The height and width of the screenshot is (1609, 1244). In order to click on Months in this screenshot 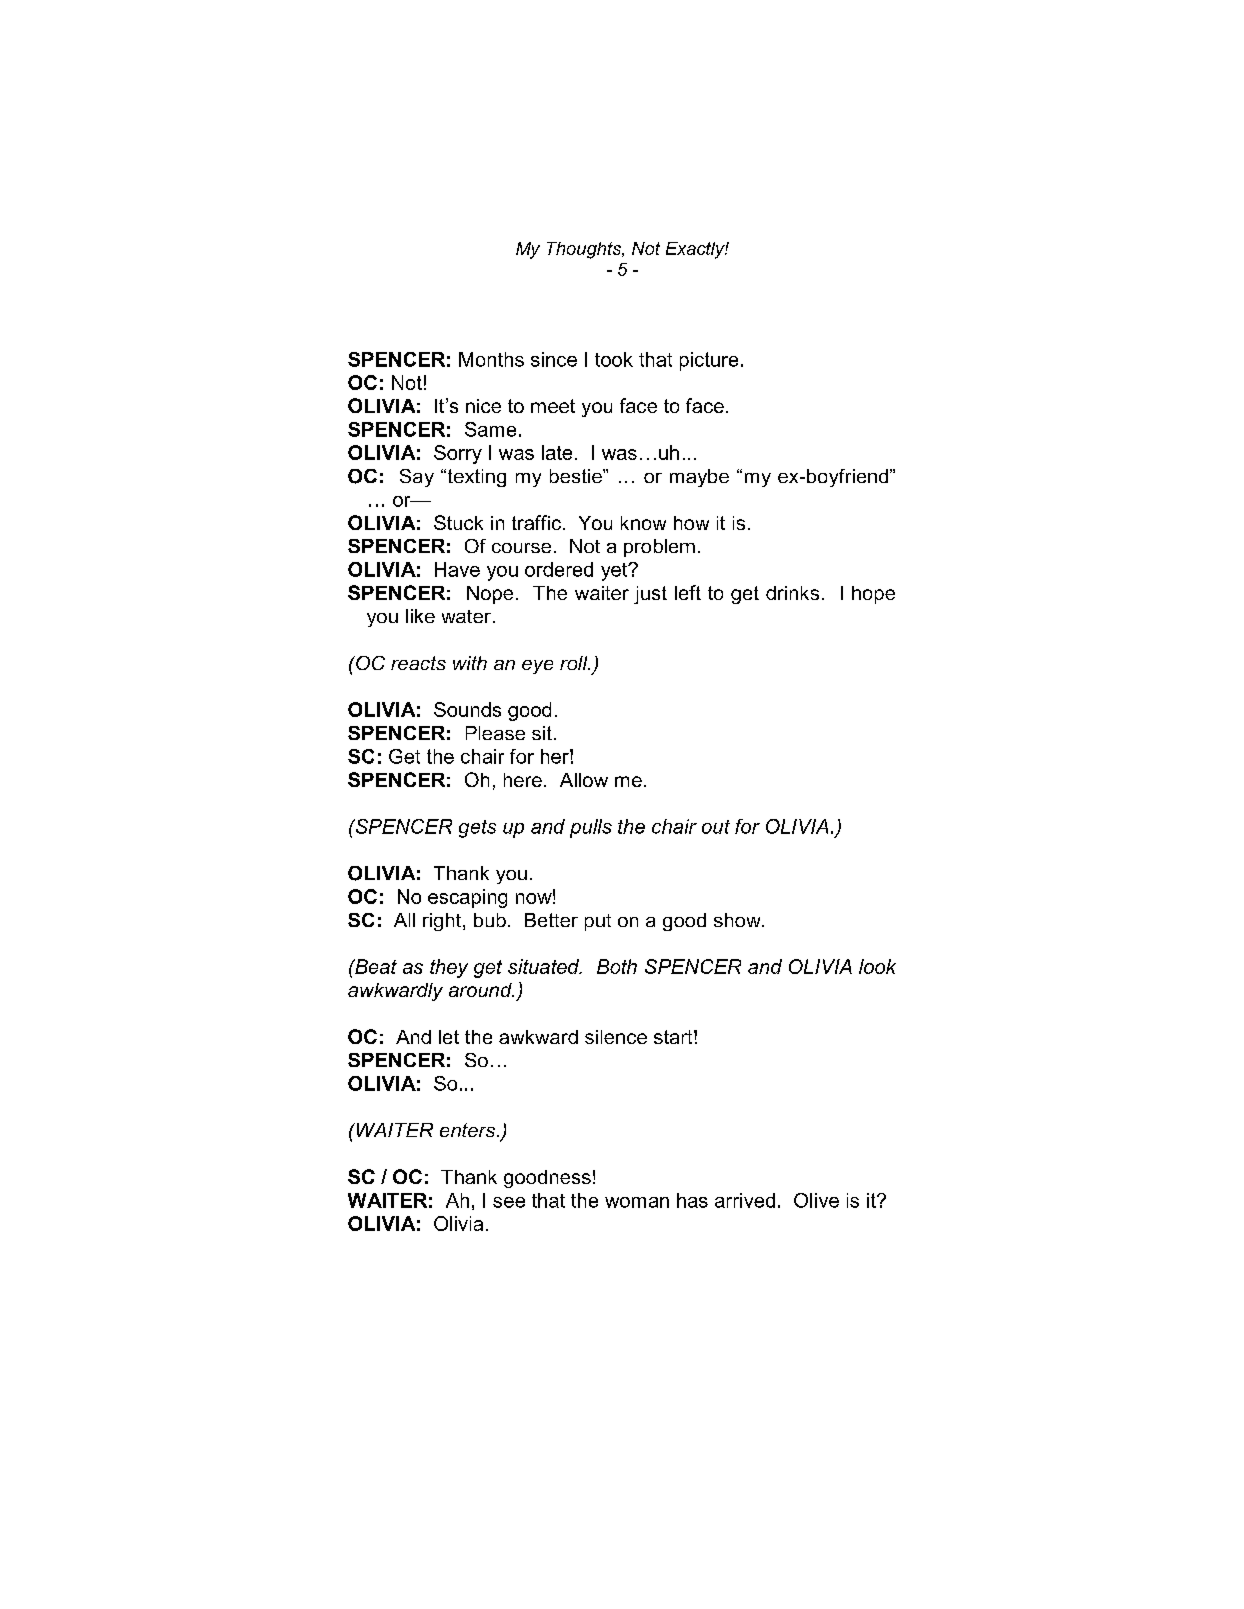, I will do `click(491, 359)`.
